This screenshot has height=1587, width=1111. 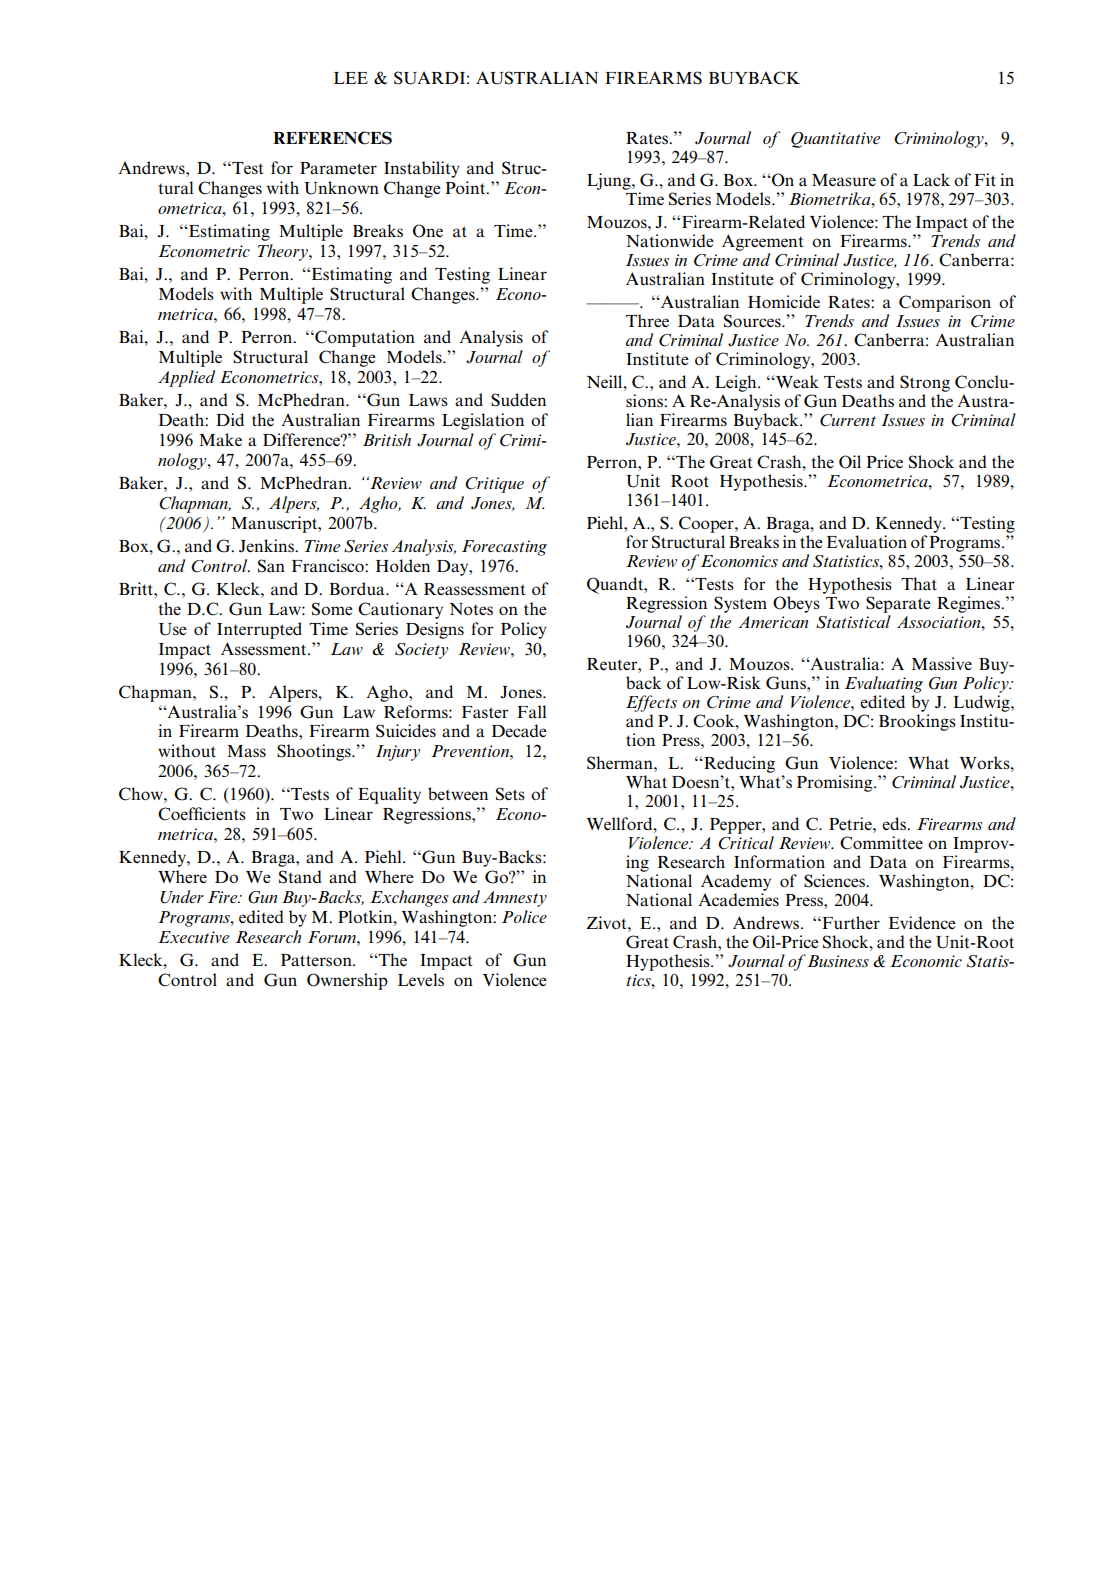 What do you see at coordinates (838, 961) in the screenshot?
I see `Business` at bounding box center [838, 961].
